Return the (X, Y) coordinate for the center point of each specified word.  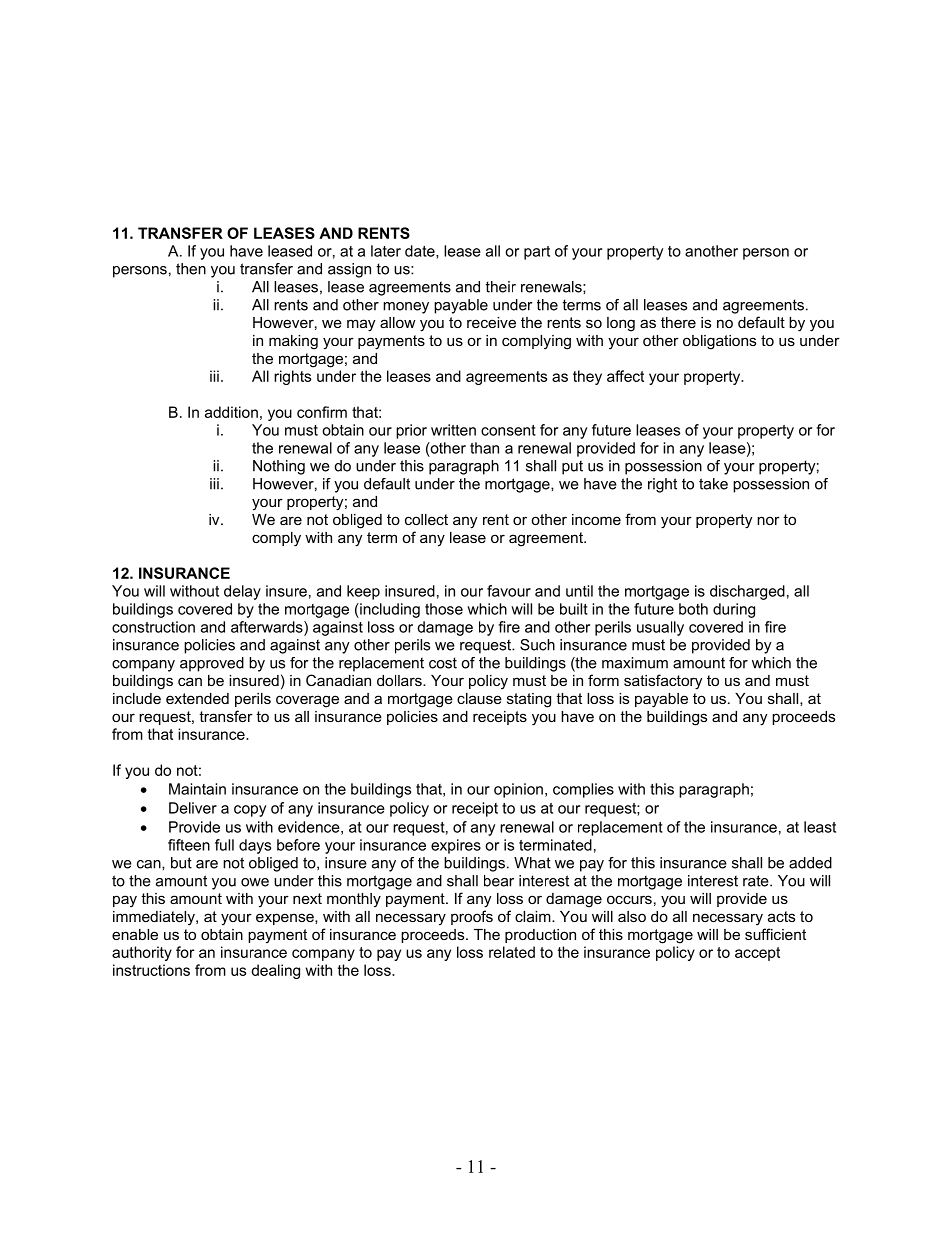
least (820, 827)
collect (426, 519)
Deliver (193, 808)
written (453, 430)
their (501, 287)
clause (479, 698)
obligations (719, 342)
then (191, 269)
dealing (275, 971)
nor (768, 520)
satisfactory (663, 682)
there (678, 322)
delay (242, 592)
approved (212, 664)
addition (231, 412)
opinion (518, 790)
